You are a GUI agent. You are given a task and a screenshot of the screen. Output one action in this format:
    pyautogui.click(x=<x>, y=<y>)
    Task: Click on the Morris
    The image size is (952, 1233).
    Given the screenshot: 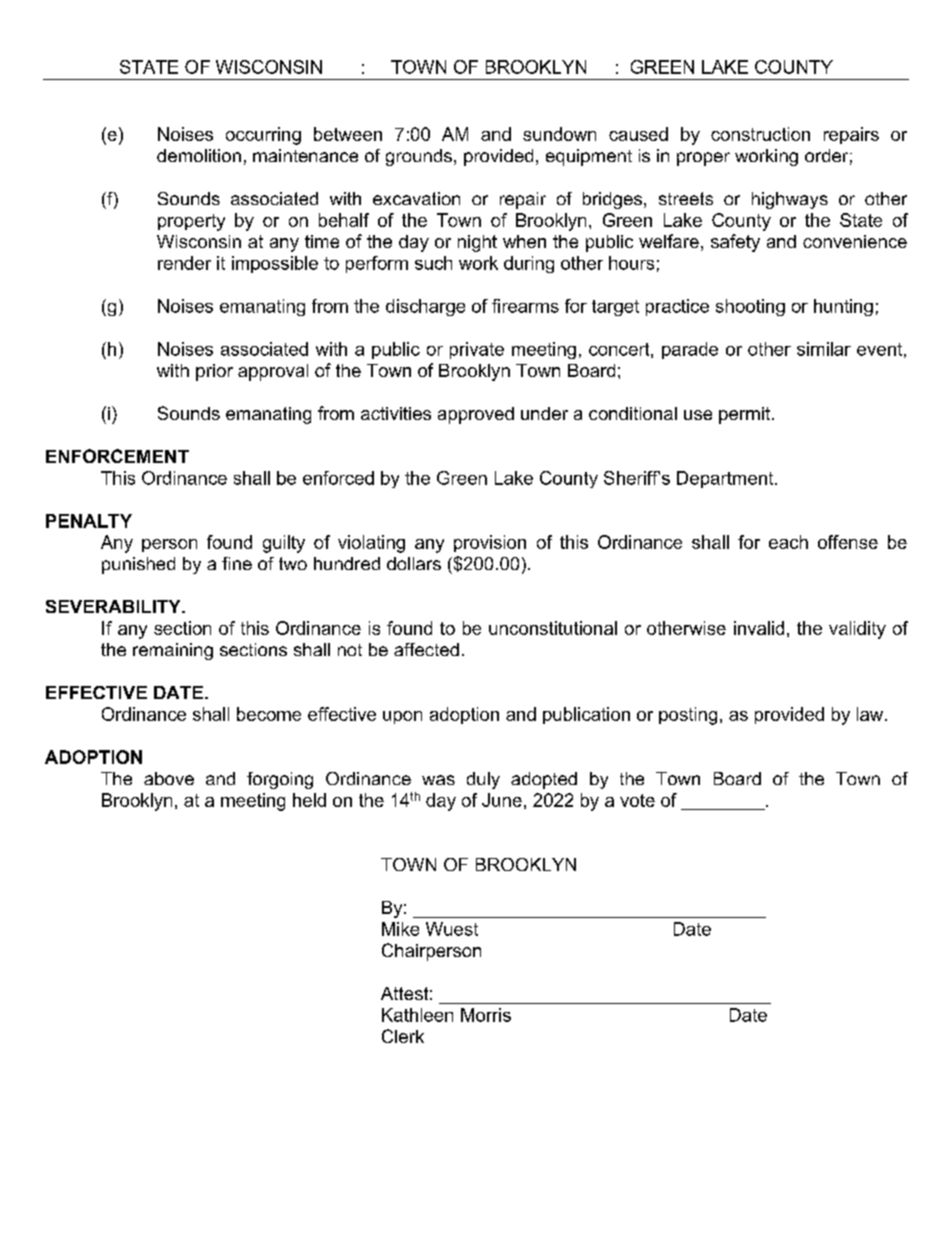 What is the action you would take?
    pyautogui.click(x=486, y=1015)
